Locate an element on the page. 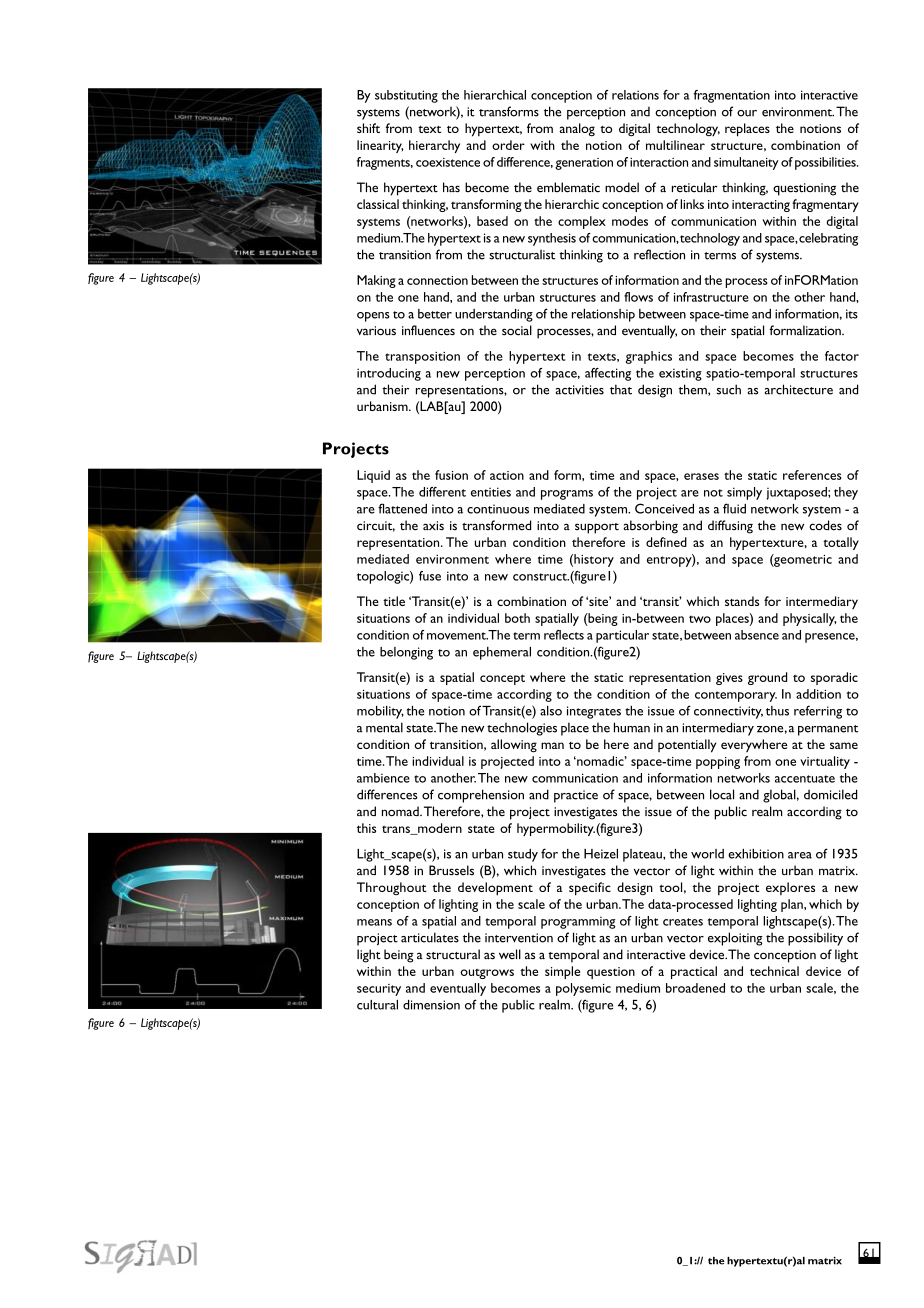 This page has width=924, height=1308. accentuate is located at coordinates (805, 779).
